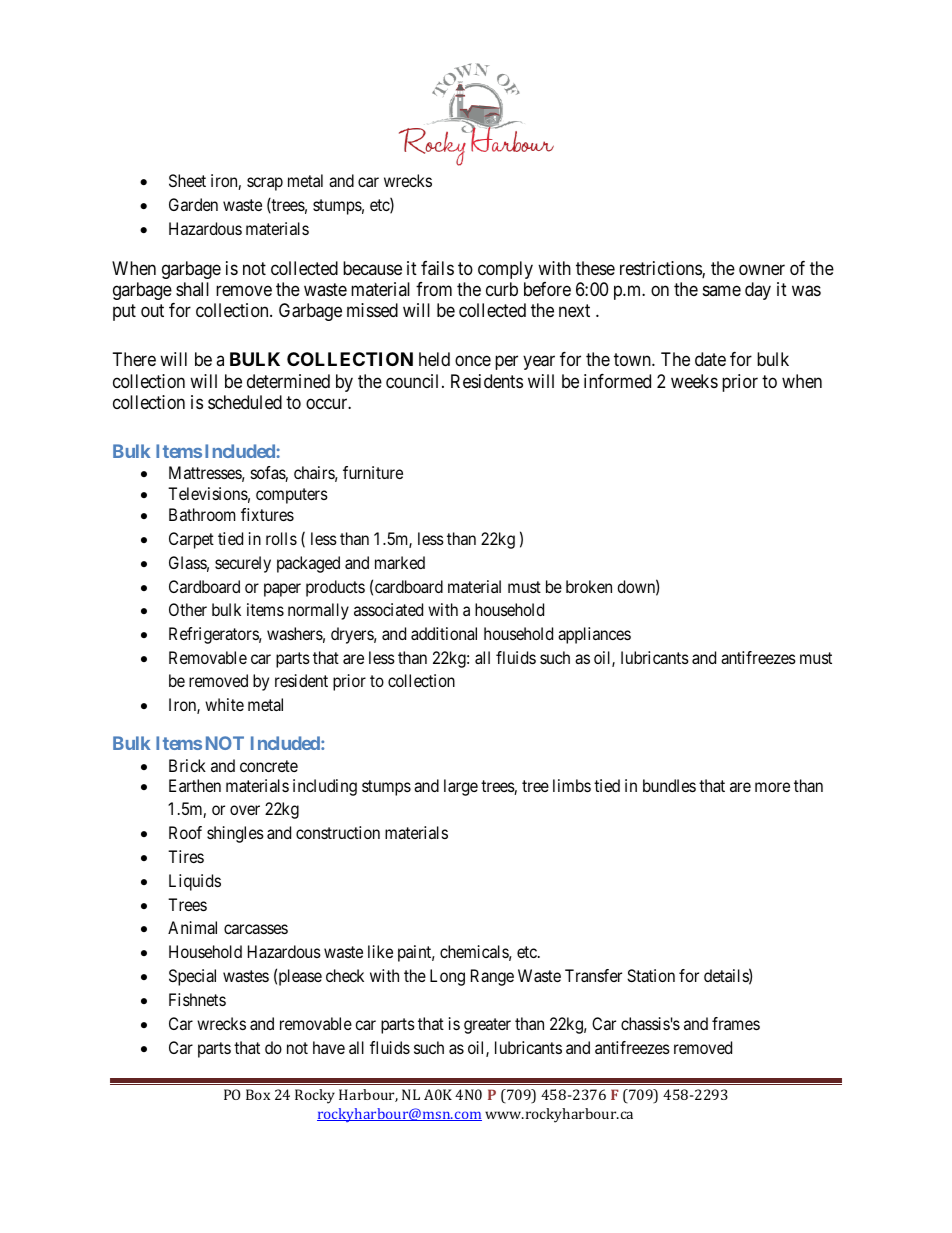 The height and width of the image is (1233, 952). What do you see at coordinates (258, 1094) in the image?
I see `Box` at bounding box center [258, 1094].
